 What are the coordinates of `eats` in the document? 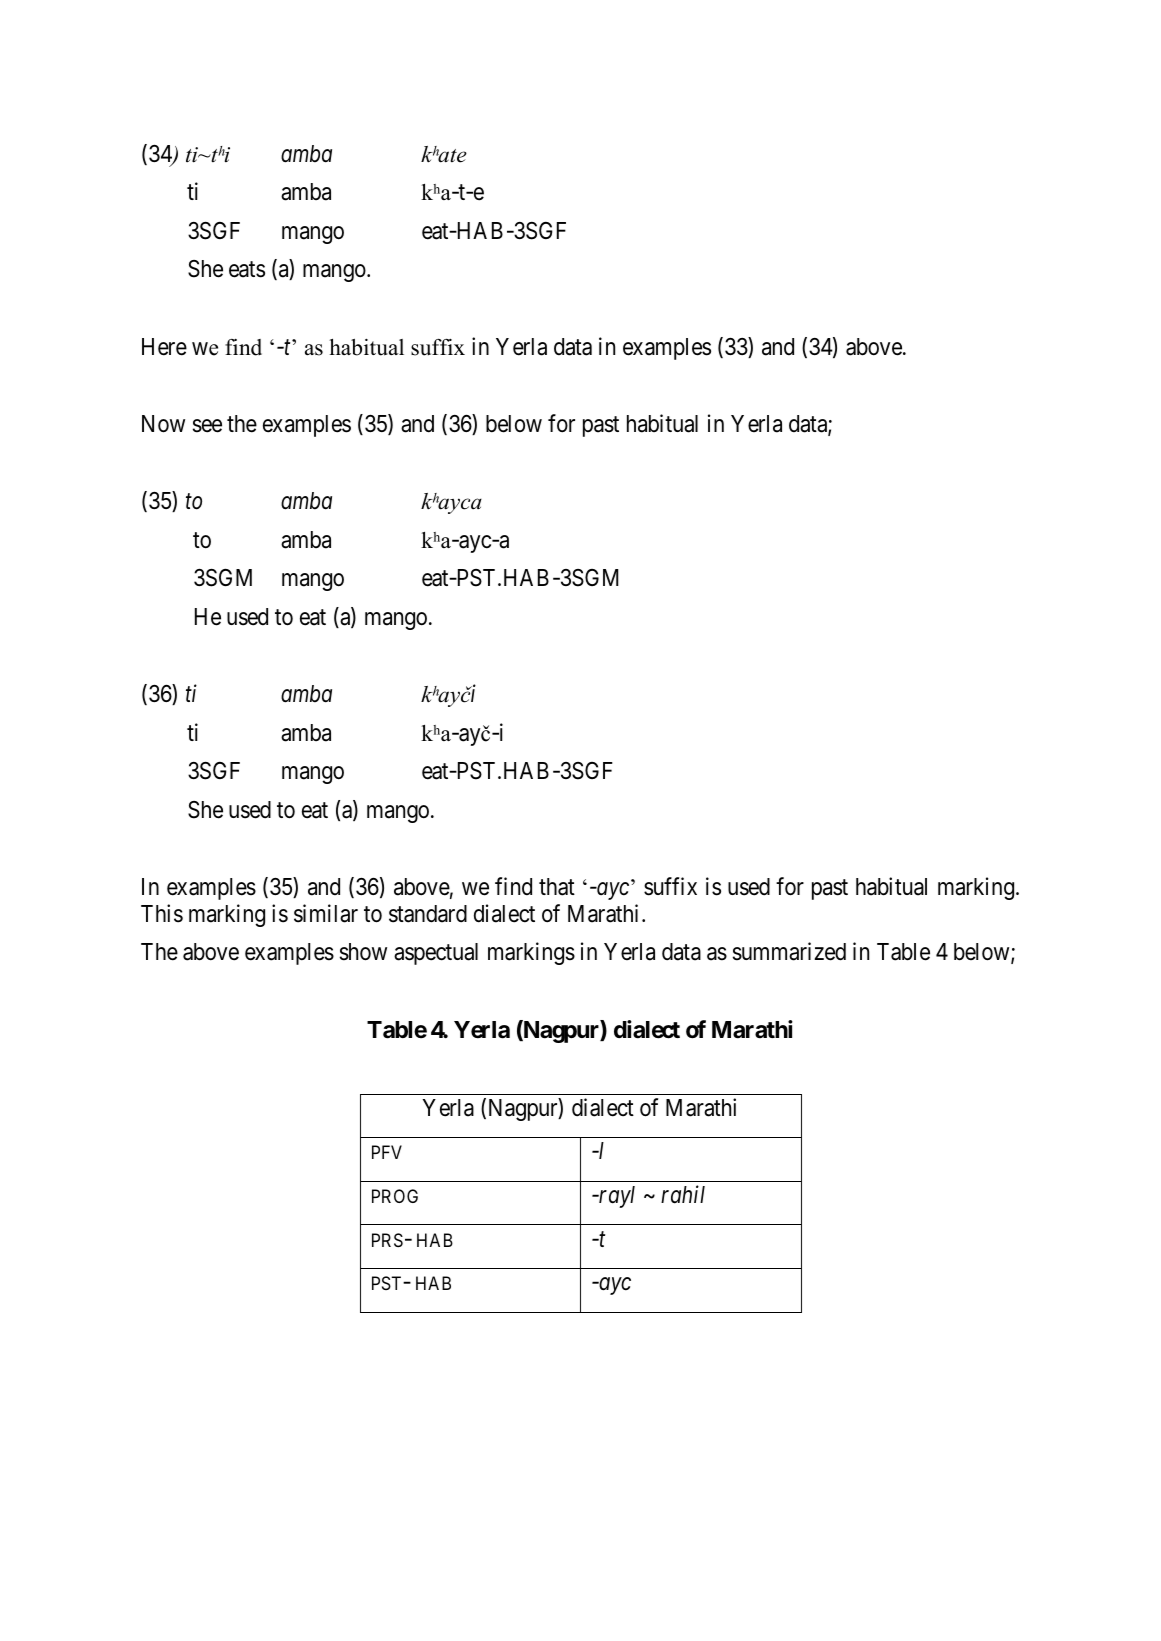 It's located at (247, 270).
